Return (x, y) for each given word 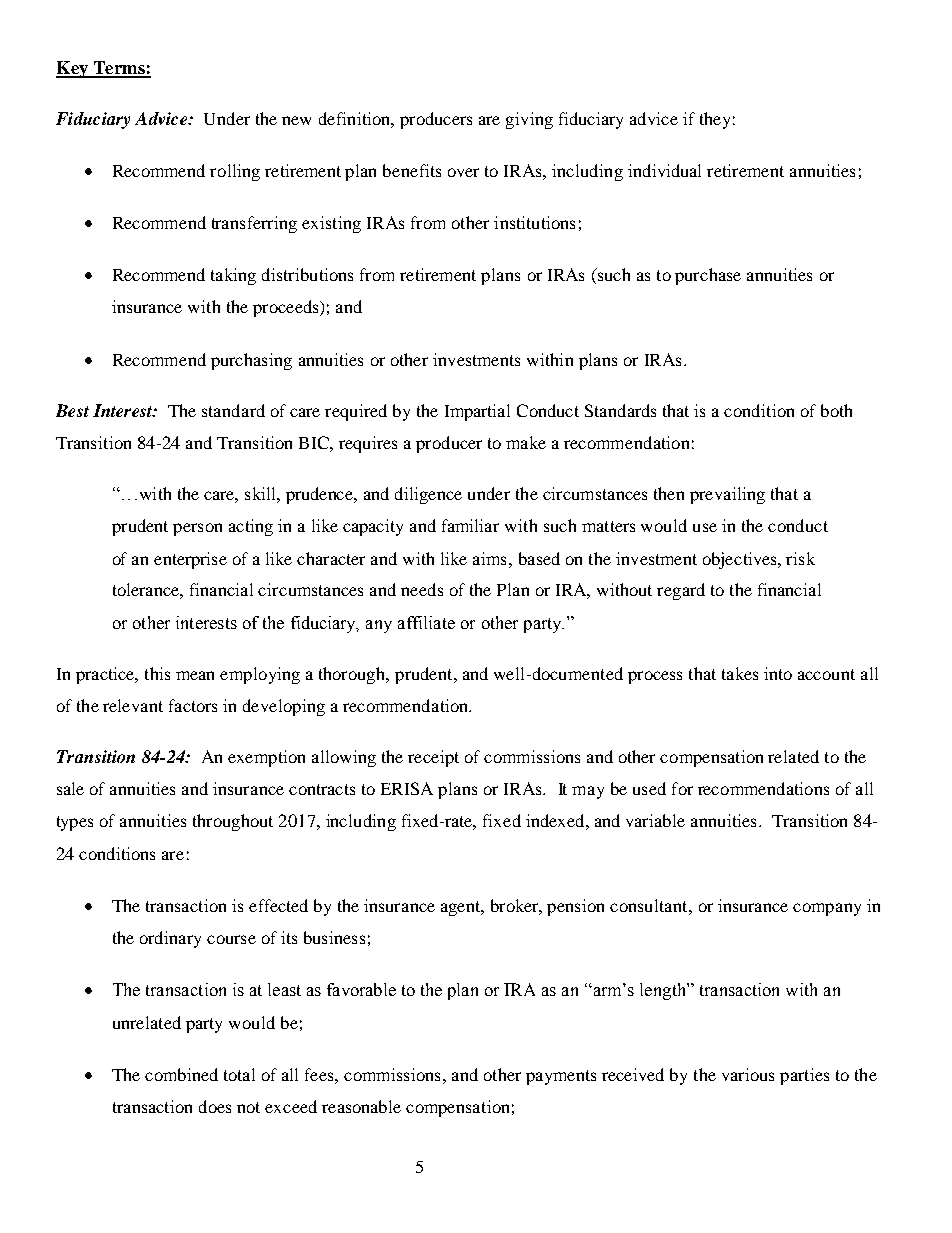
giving (529, 120)
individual (664, 170)
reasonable (361, 1106)
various (748, 1074)
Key (73, 69)
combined (181, 1074)
